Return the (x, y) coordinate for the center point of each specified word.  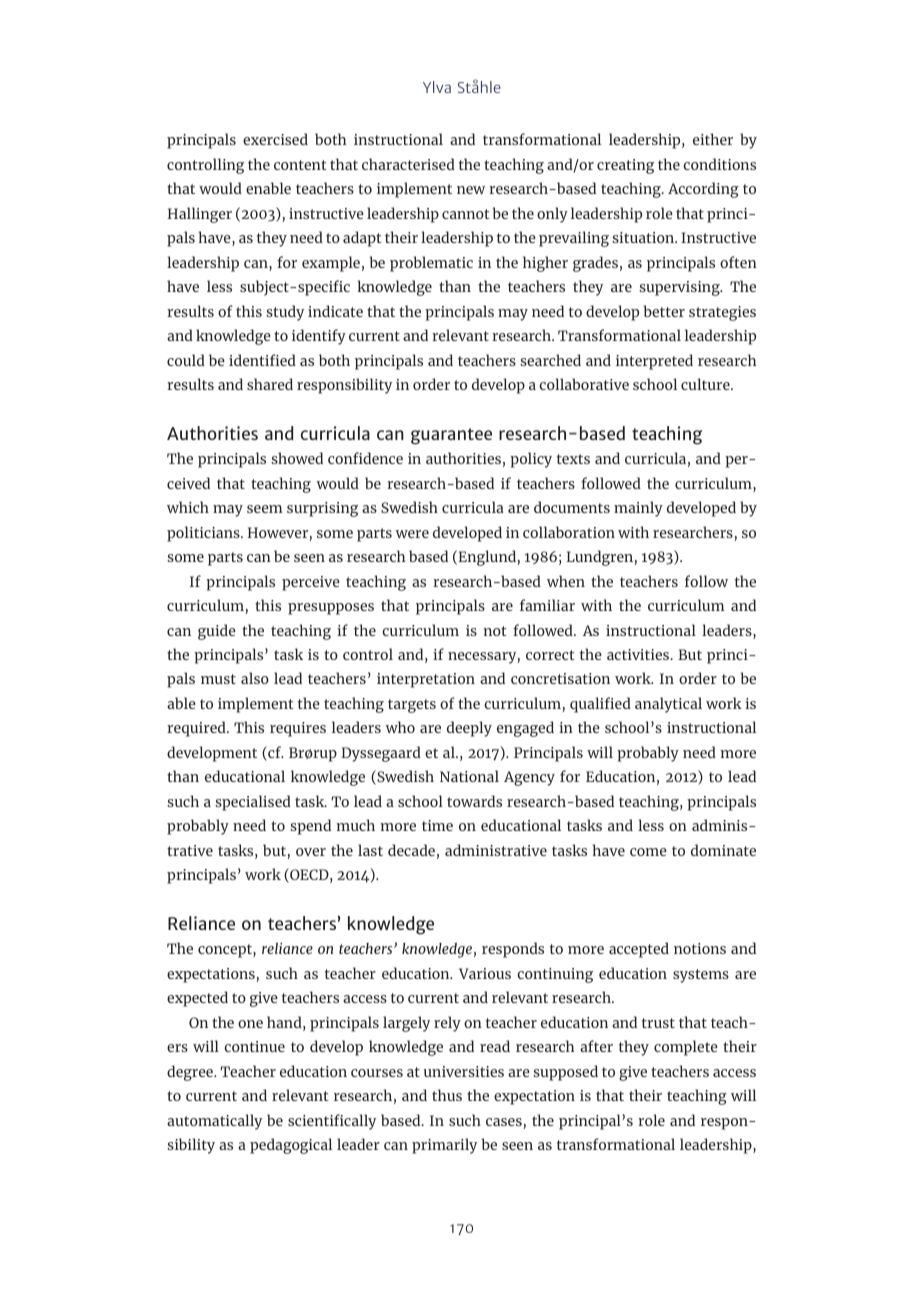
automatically (214, 1122)
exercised (275, 139)
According (703, 190)
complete (686, 1048)
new (471, 190)
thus (447, 1095)
